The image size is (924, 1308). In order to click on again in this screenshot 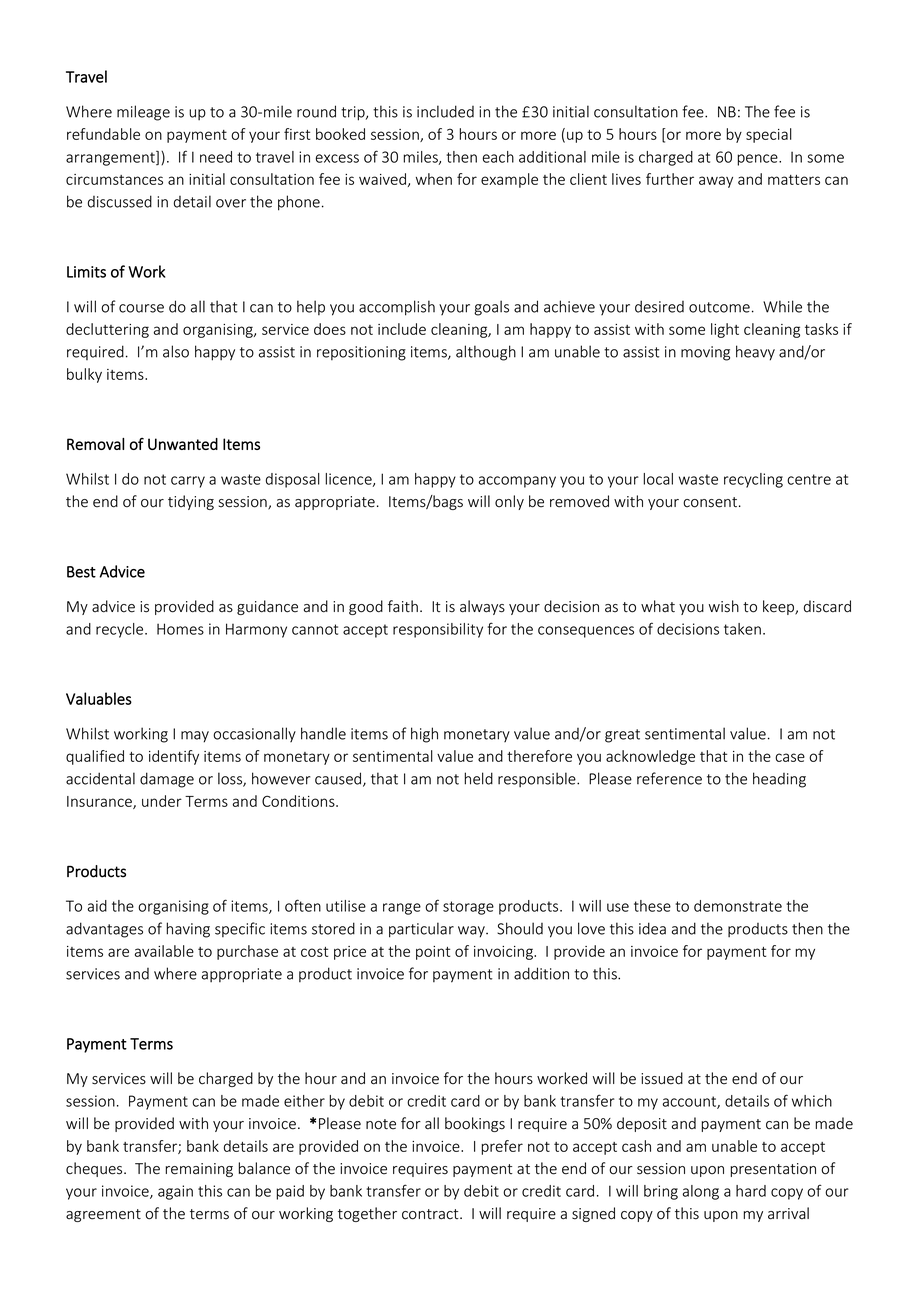, I will do `click(175, 1192)`.
